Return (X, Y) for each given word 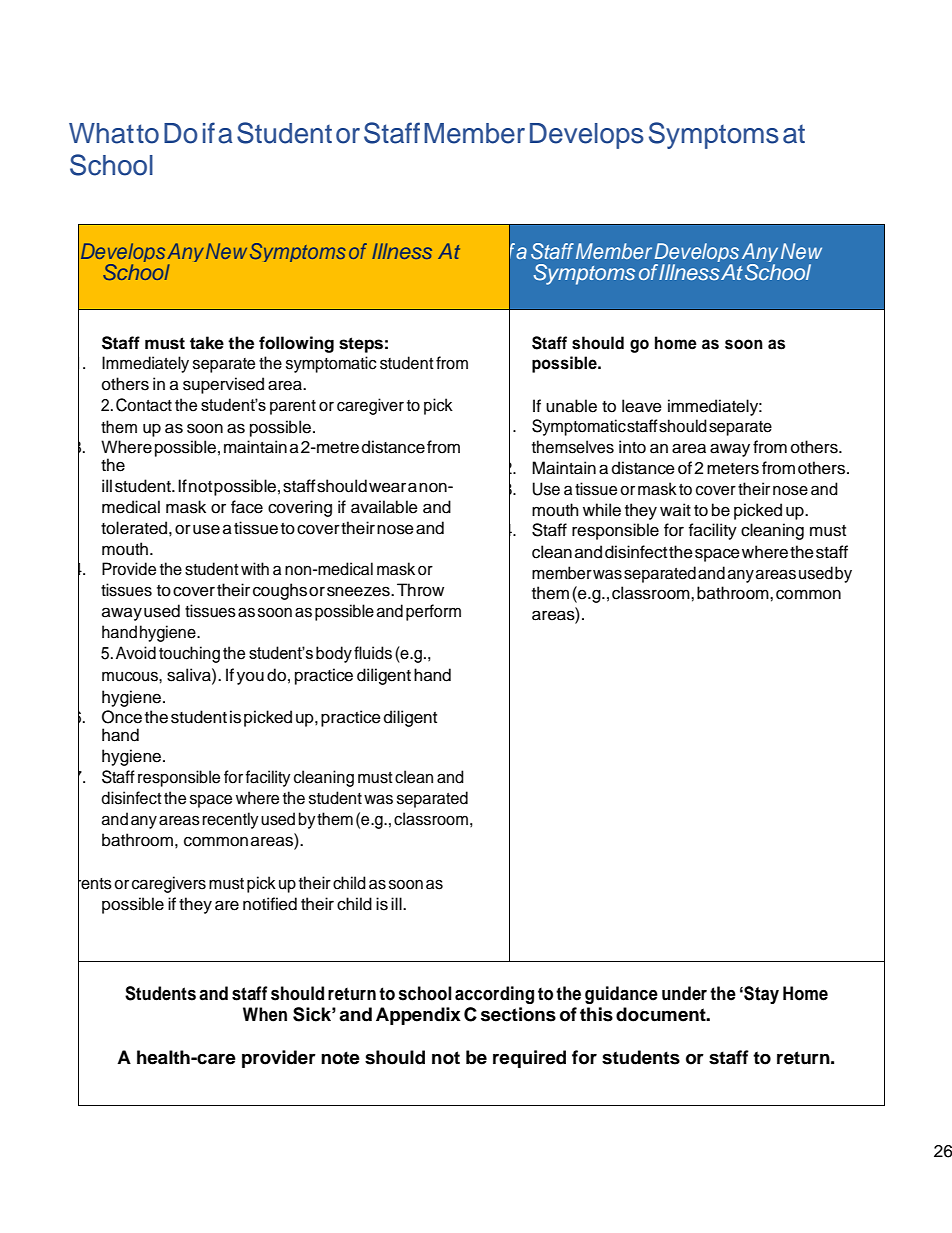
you (250, 678)
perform (433, 612)
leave (642, 406)
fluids (373, 653)
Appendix (418, 1016)
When (265, 1014)
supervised (223, 385)
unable (571, 406)
